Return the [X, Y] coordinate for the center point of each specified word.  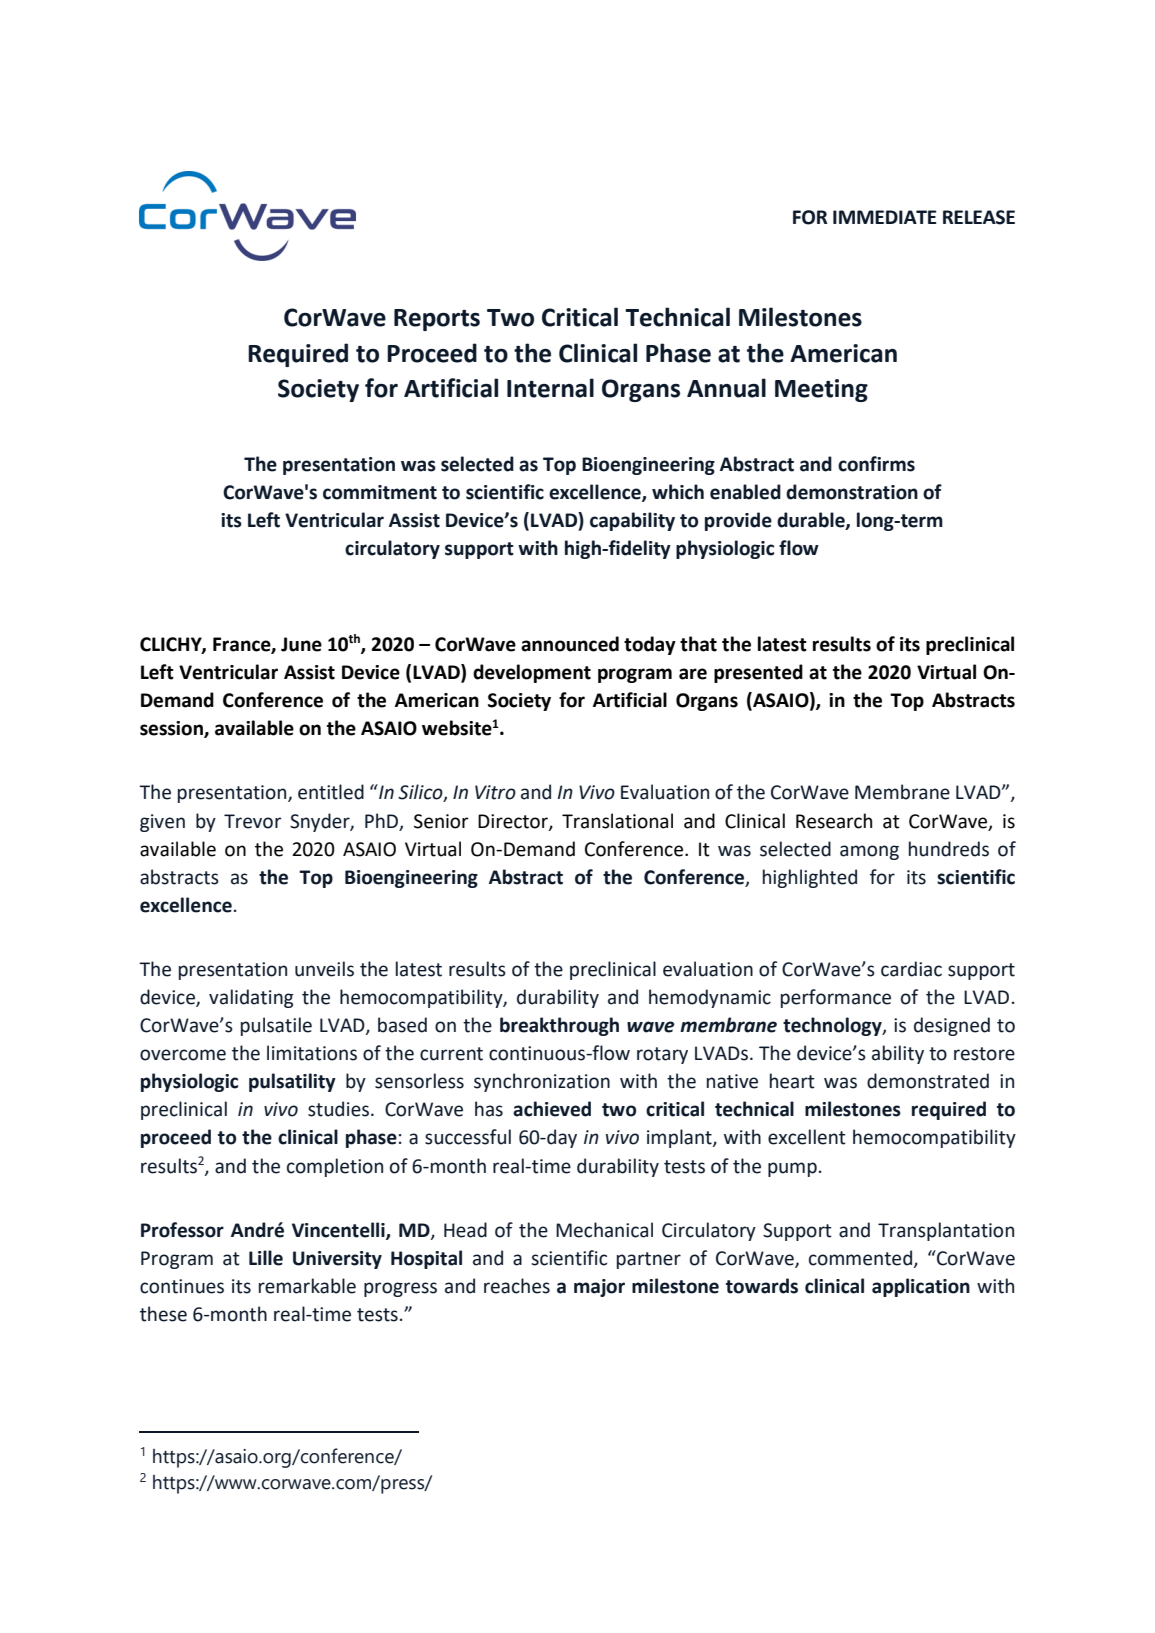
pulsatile [276, 1026]
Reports [437, 320]
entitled [331, 792]
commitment [380, 492]
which [678, 492]
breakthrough [559, 1026]
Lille [266, 1258]
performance [836, 998]
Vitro [495, 792]
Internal [550, 388]
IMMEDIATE [885, 217]
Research [834, 821]
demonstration [852, 492]
